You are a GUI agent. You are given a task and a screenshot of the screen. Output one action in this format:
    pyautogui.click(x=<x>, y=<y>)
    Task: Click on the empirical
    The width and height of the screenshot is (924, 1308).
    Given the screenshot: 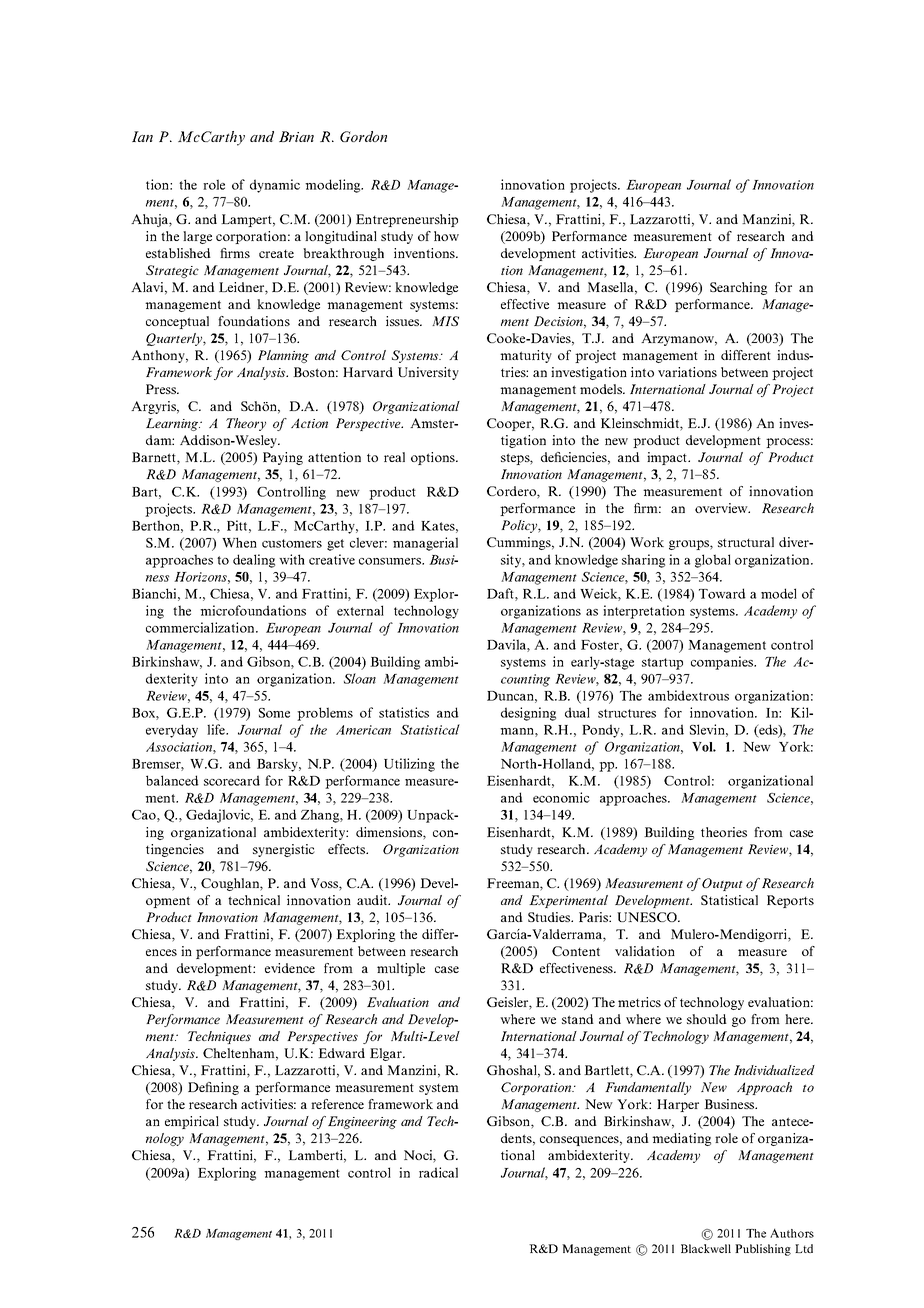 What is the action you would take?
    pyautogui.click(x=192, y=1122)
